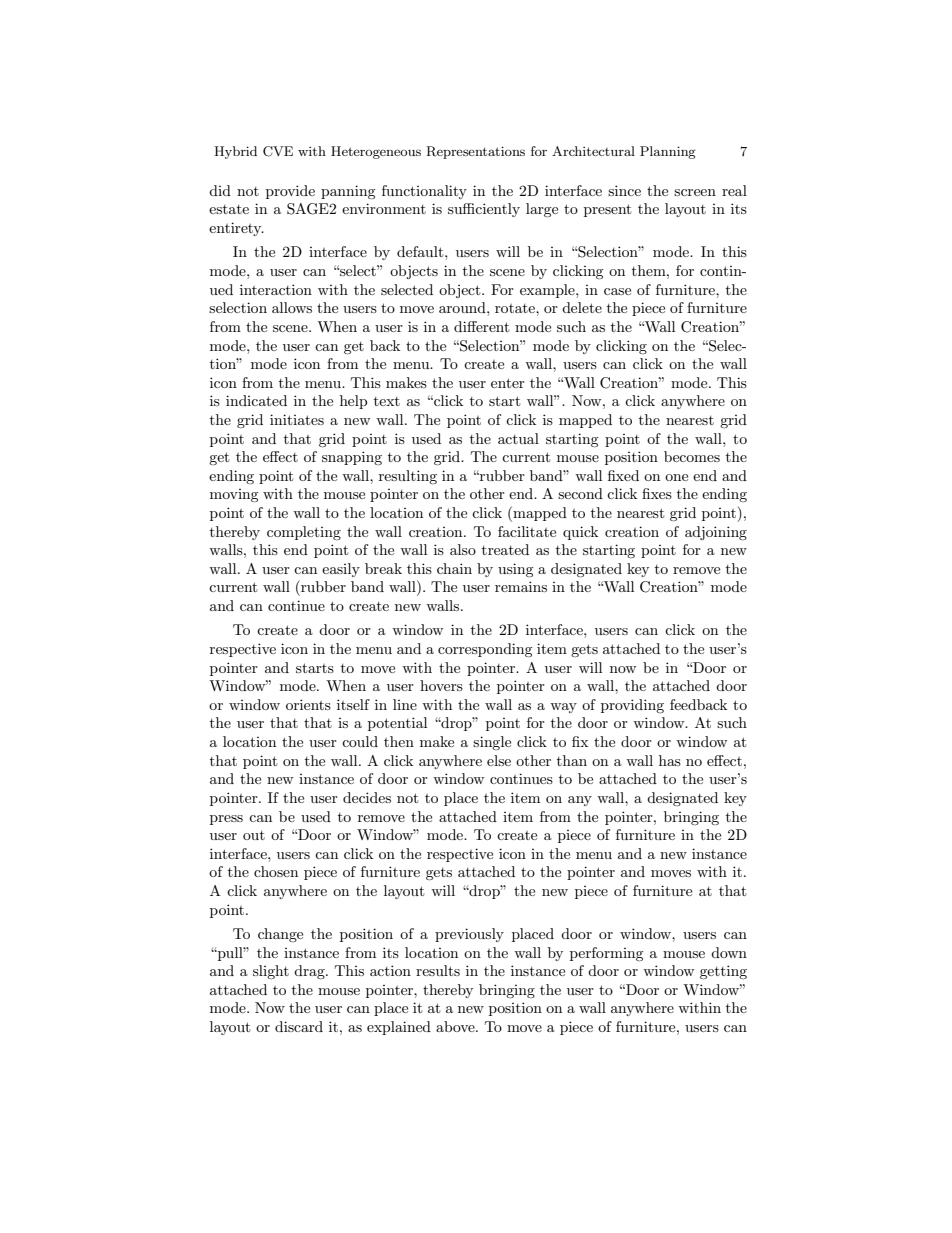 The height and width of the screenshot is (1233, 952). What do you see at coordinates (692, 456) in the screenshot?
I see `becomes` at bounding box center [692, 456].
